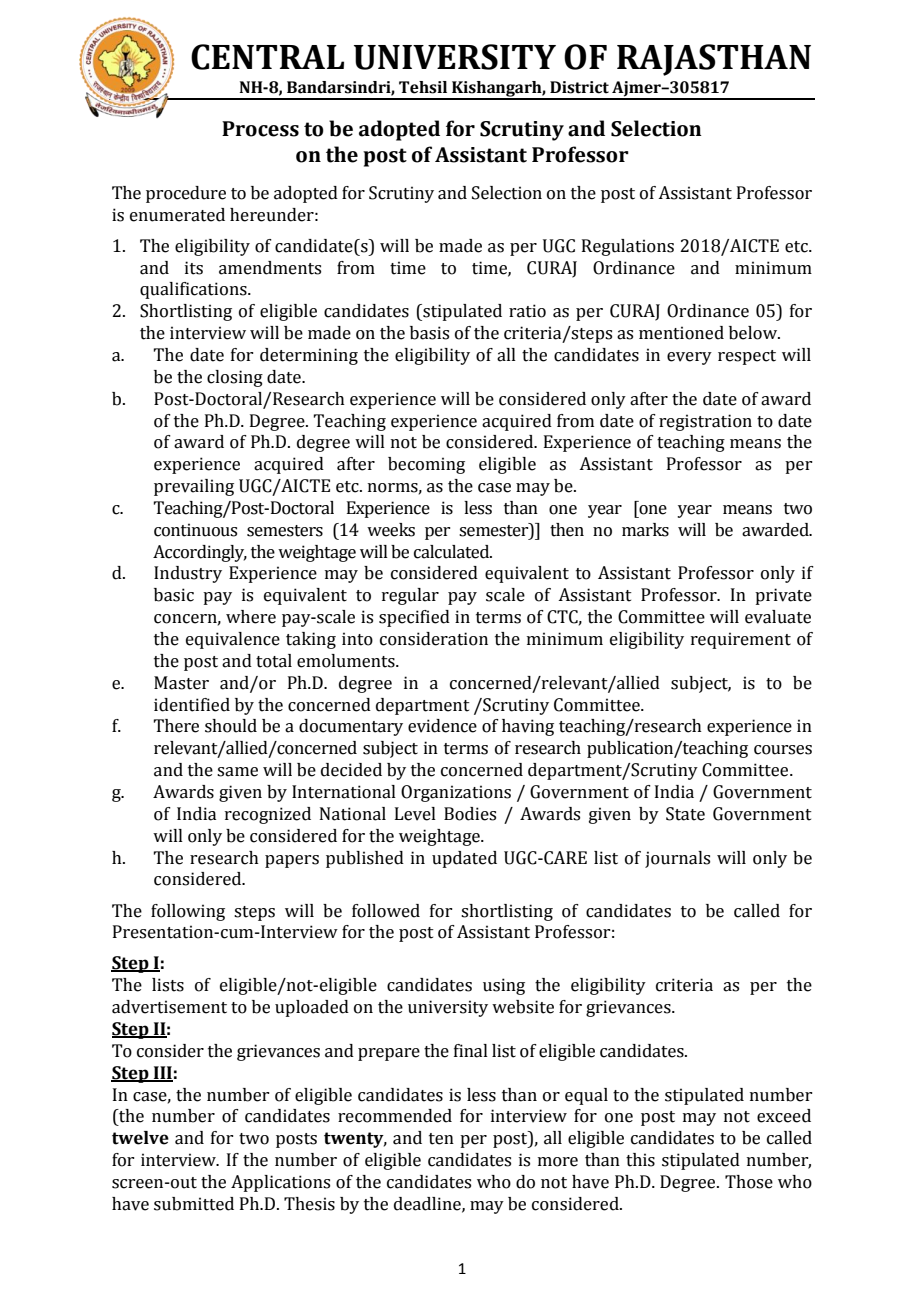  I want to click on equivalence, so click(233, 640).
